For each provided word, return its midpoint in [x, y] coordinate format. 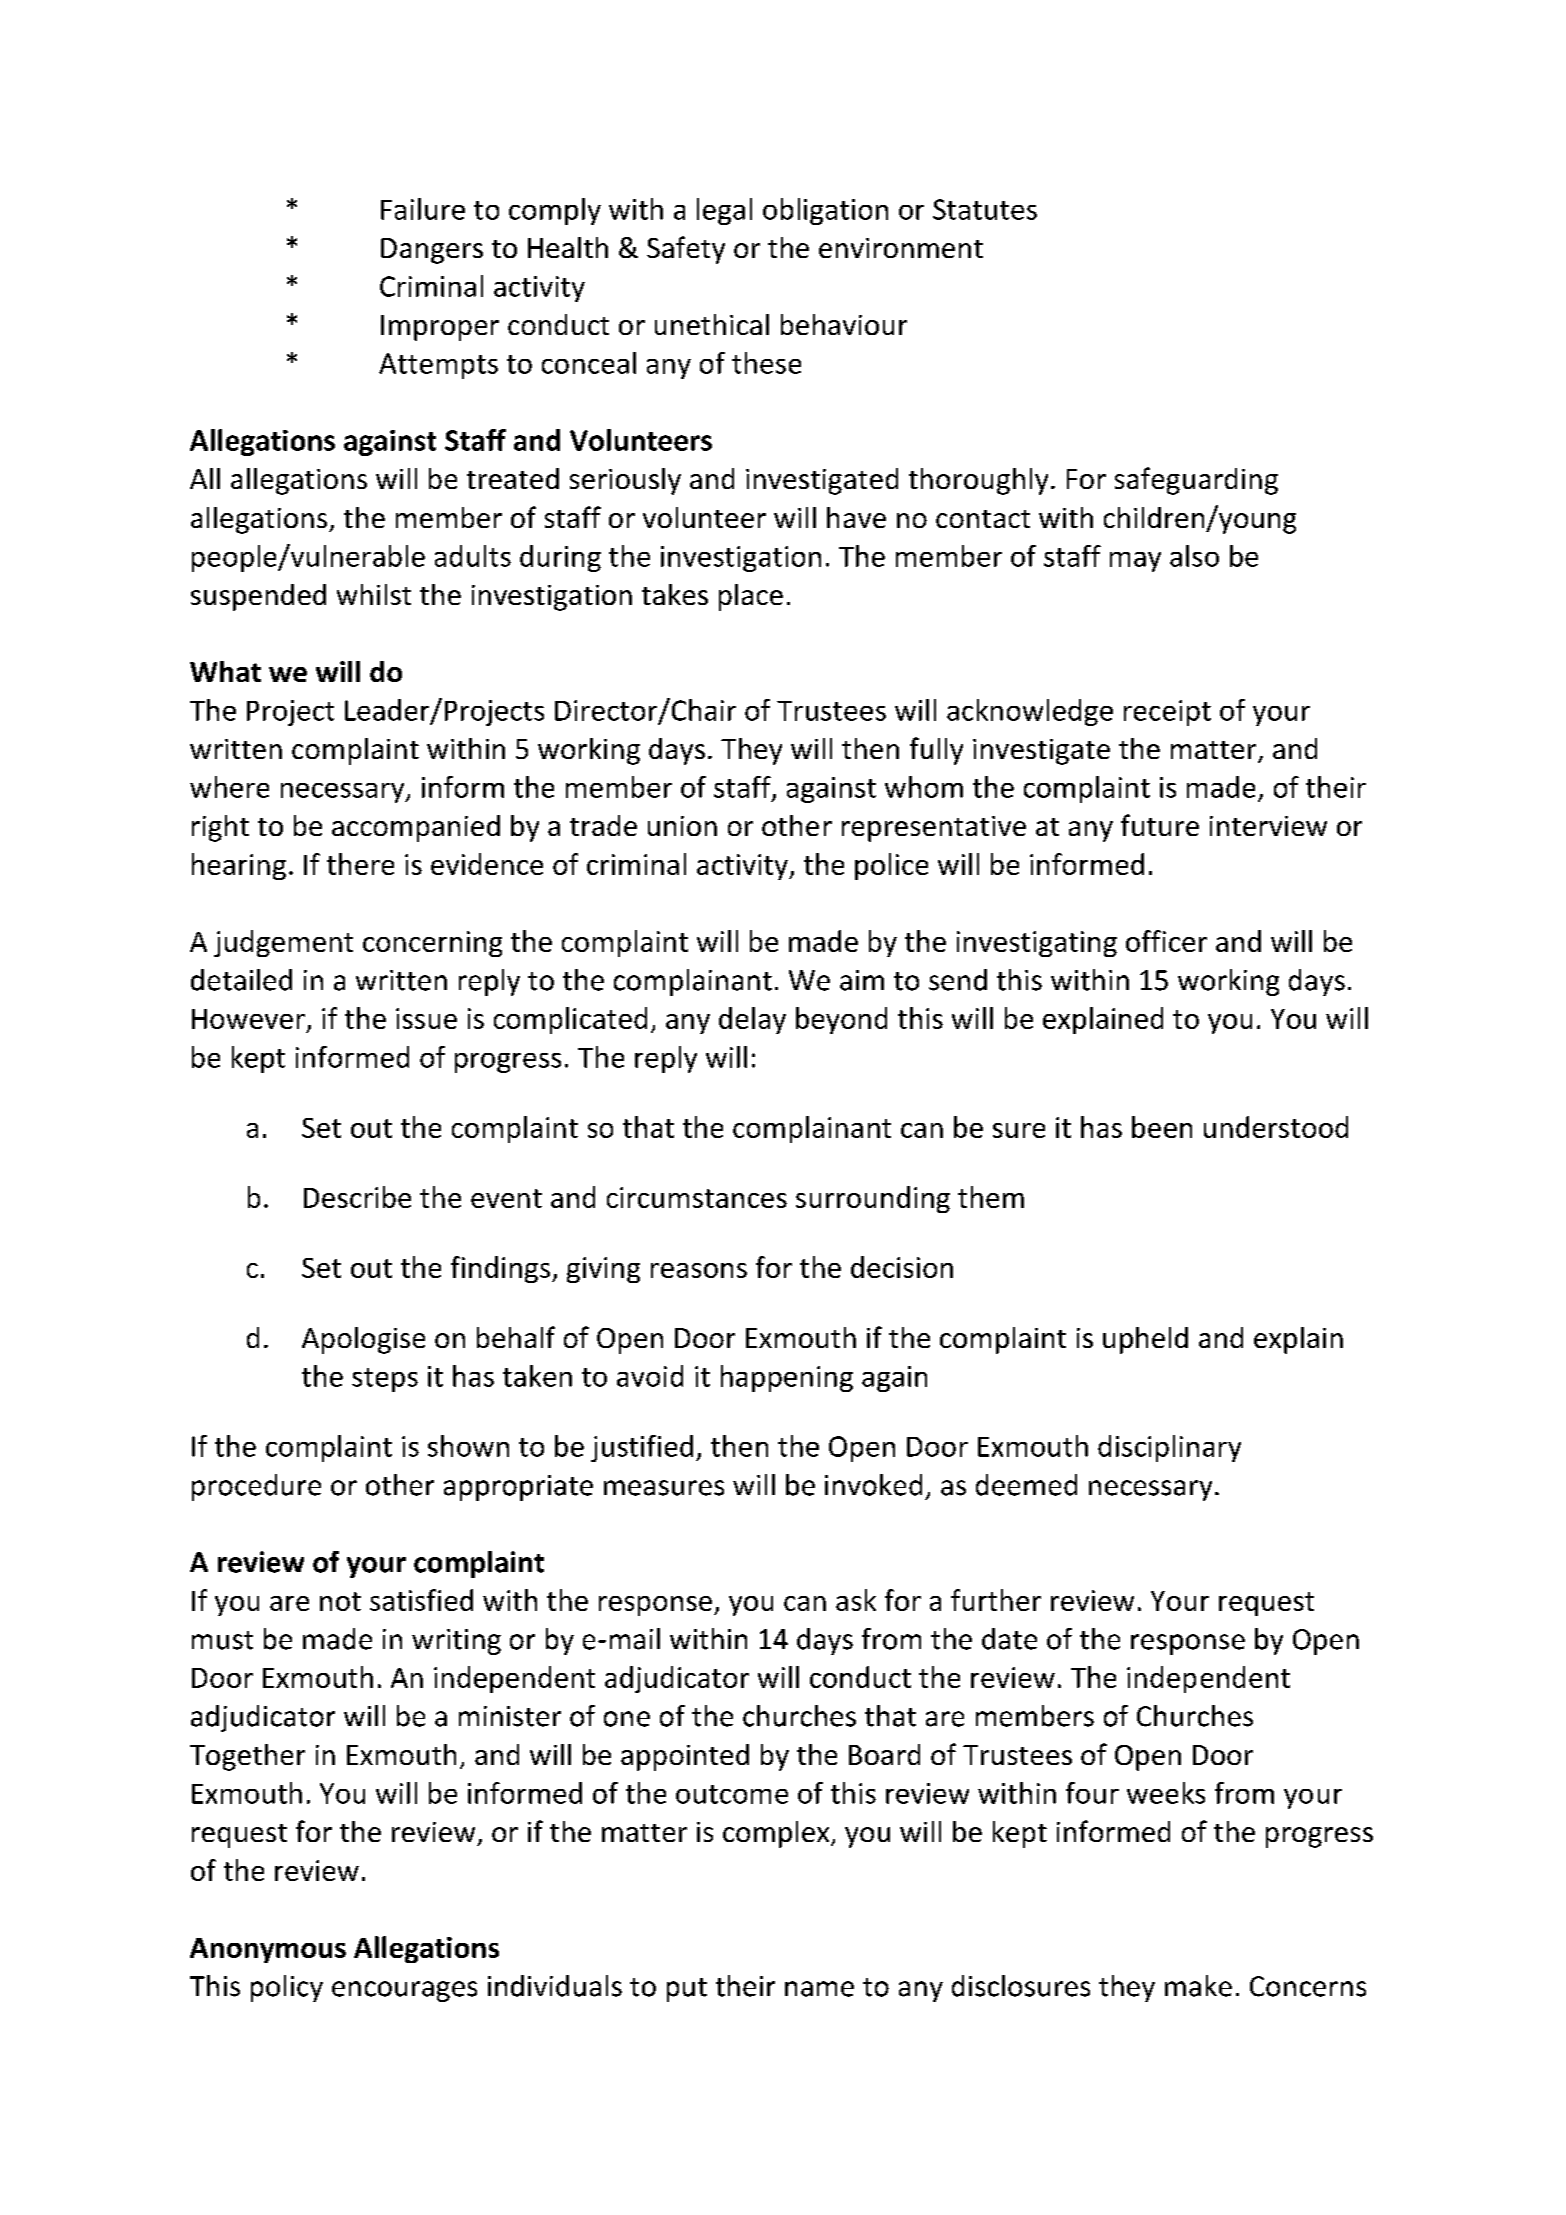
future [1160, 825]
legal [724, 211]
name [819, 1989]
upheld [1145, 1340]
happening [787, 1378]
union [682, 826]
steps [385, 1380]
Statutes [985, 209]
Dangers [432, 251]
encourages [404, 1991]
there [360, 864]
